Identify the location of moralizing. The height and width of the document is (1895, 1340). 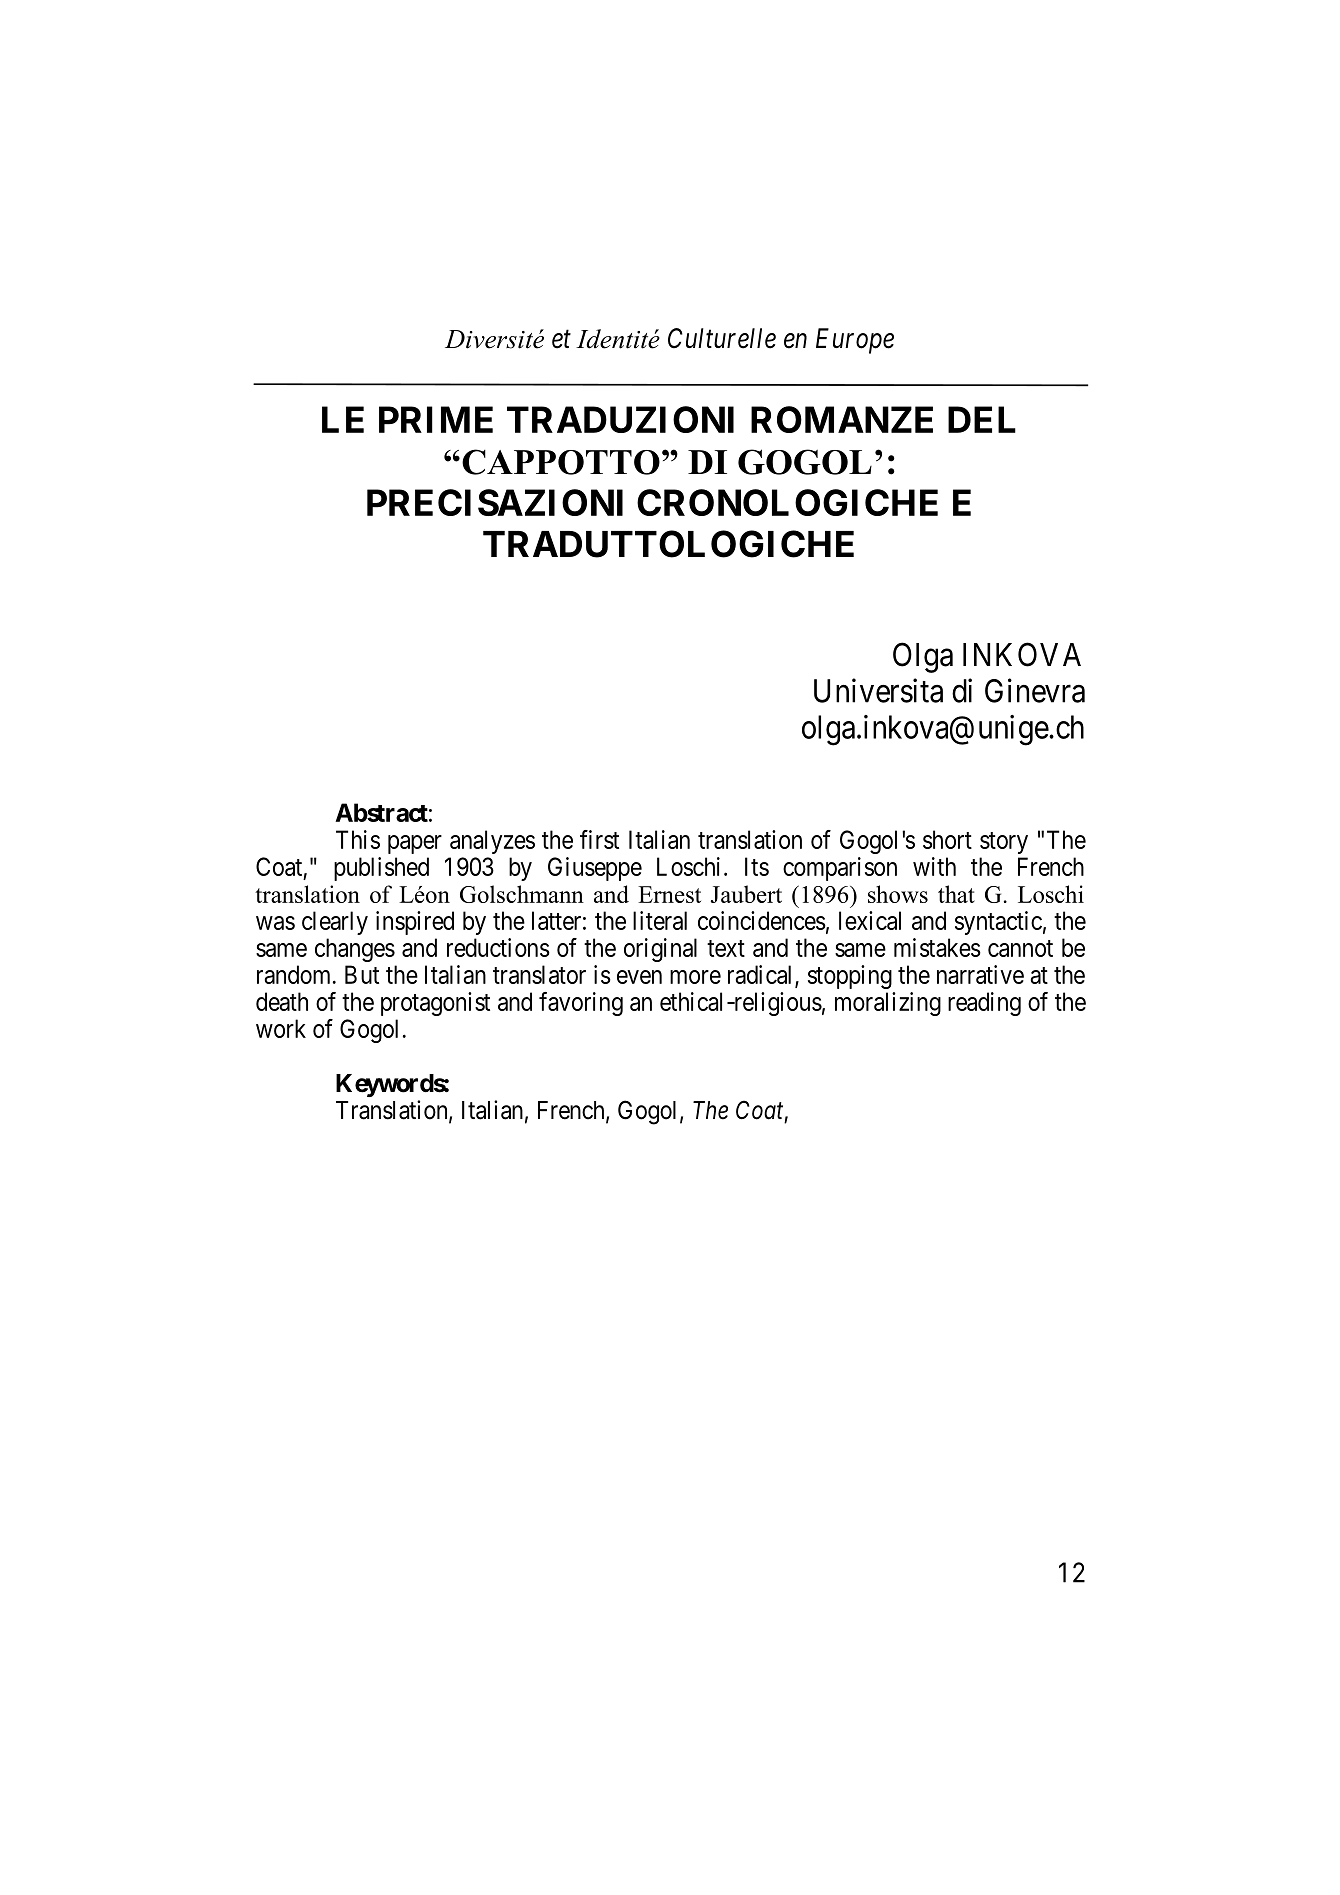
(888, 1004).
